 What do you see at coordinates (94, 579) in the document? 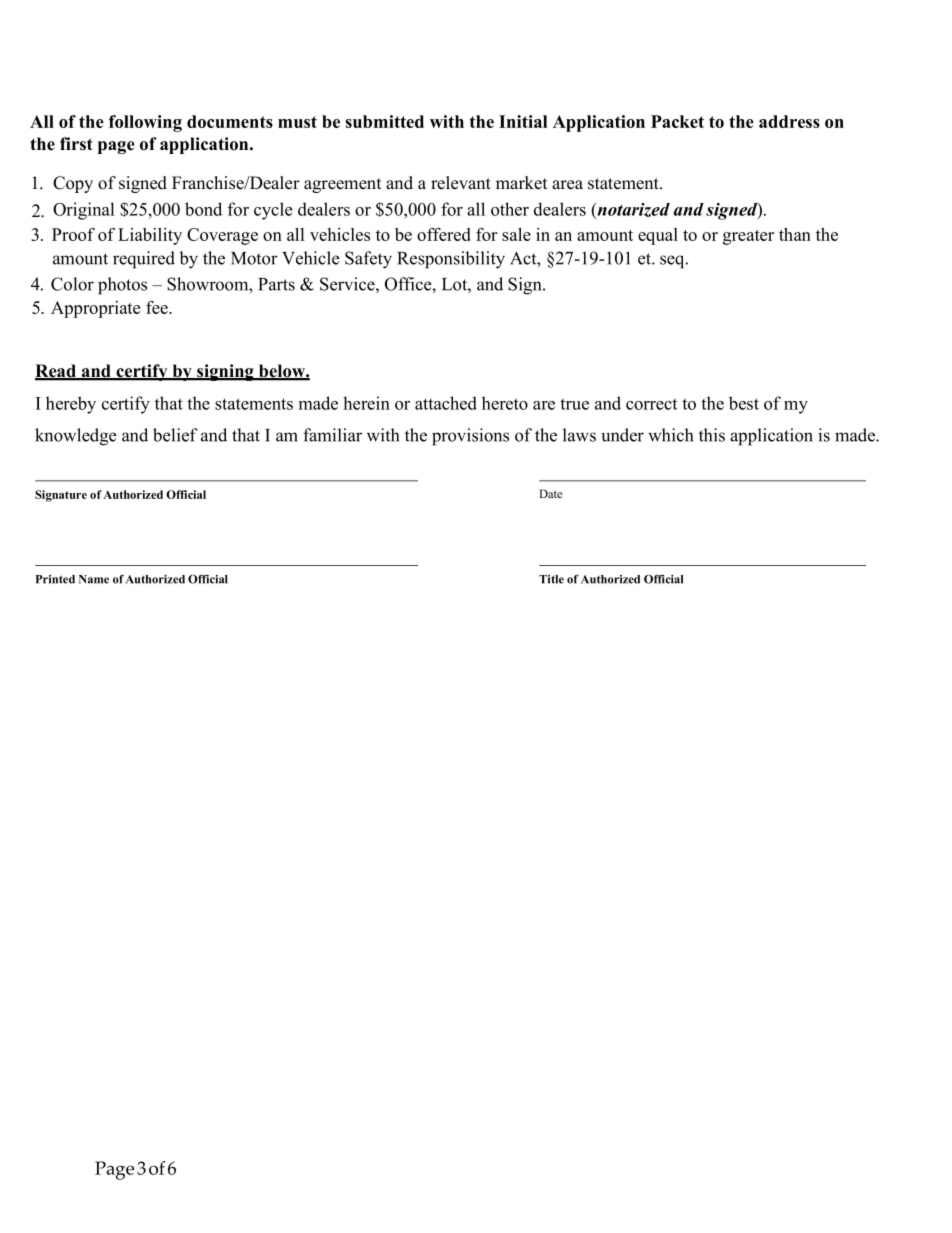
I see `Name` at bounding box center [94, 579].
